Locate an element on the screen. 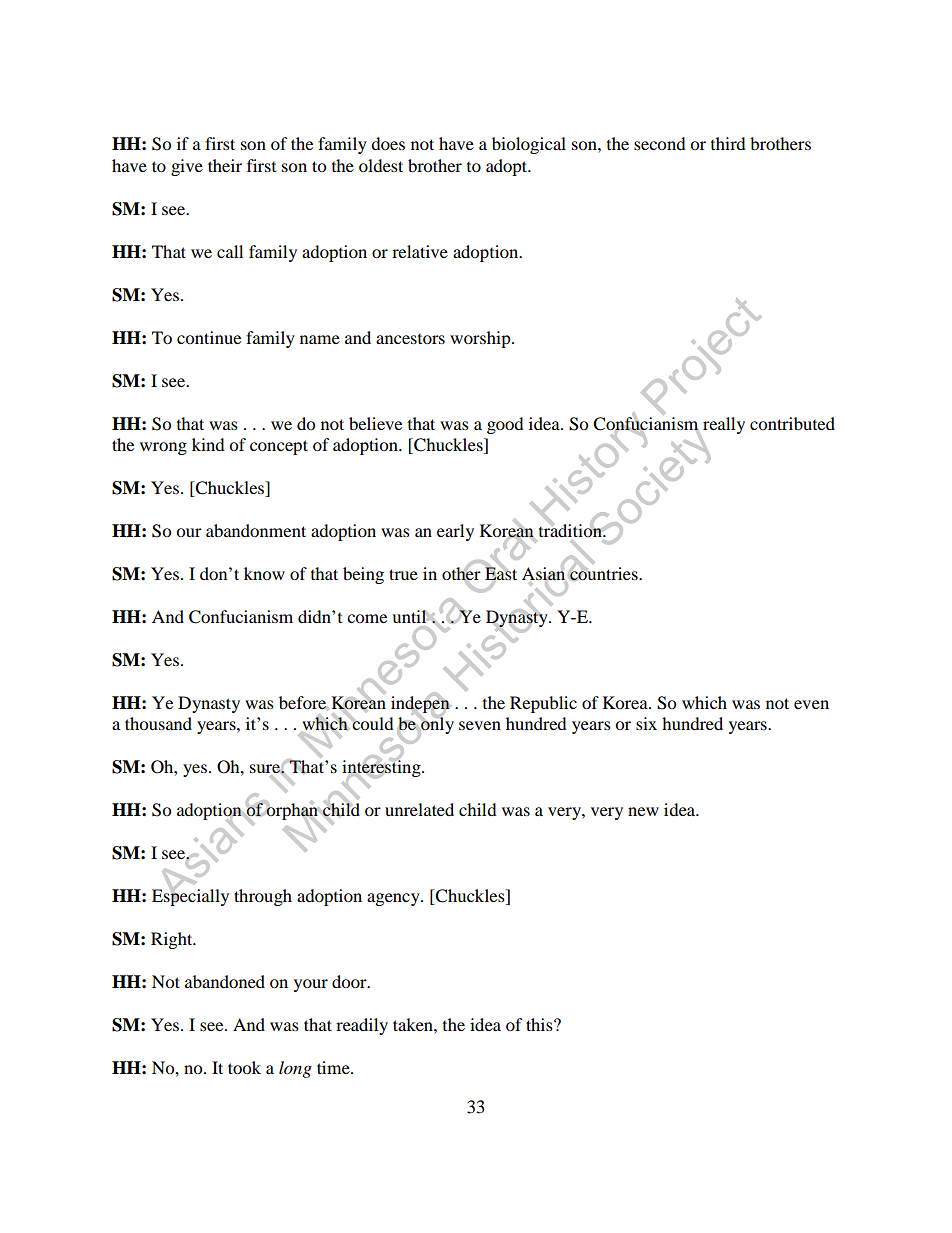 The image size is (952, 1233). their is located at coordinates (225, 165).
